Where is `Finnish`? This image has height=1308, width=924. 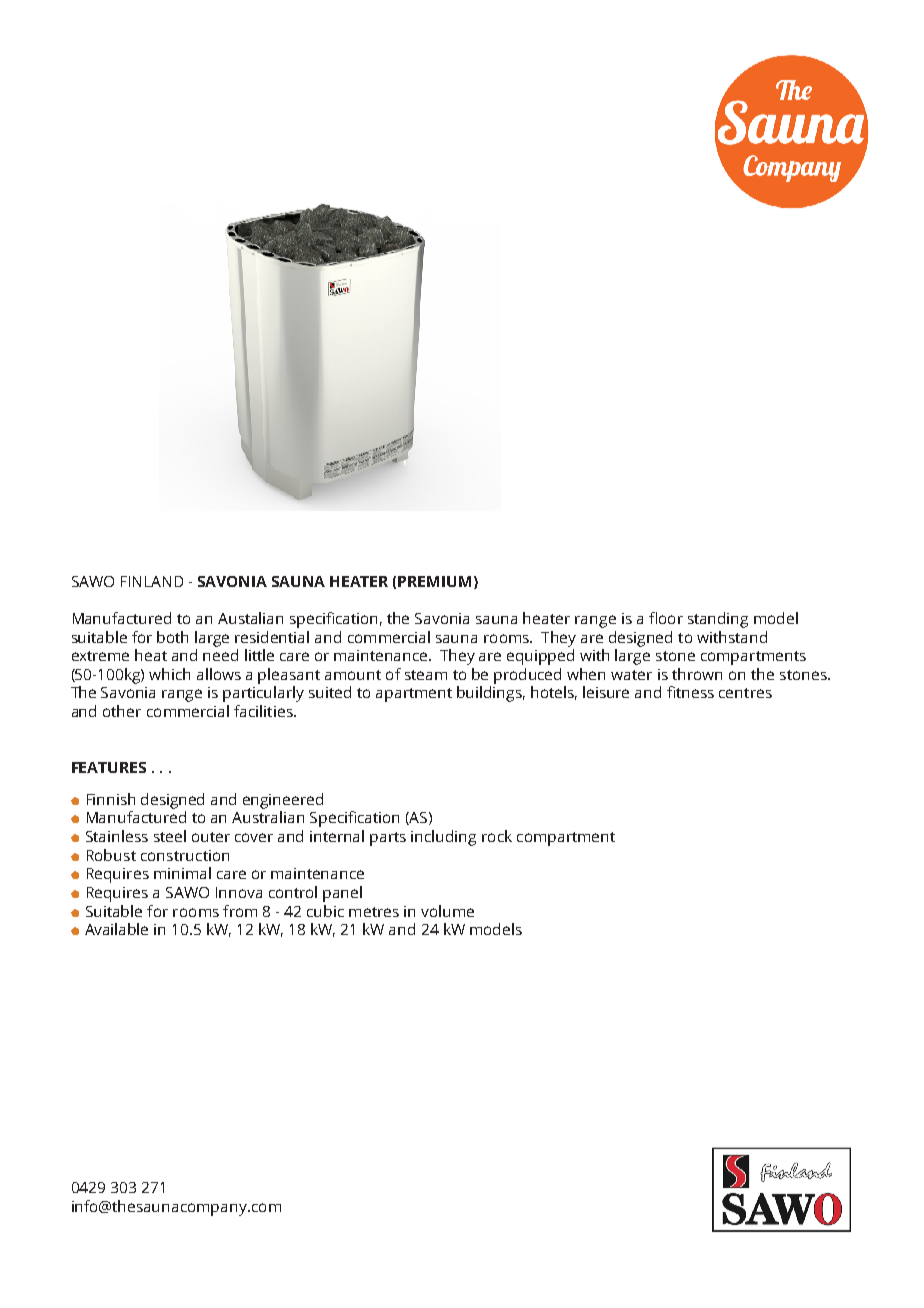 Finnish is located at coordinates (111, 799).
